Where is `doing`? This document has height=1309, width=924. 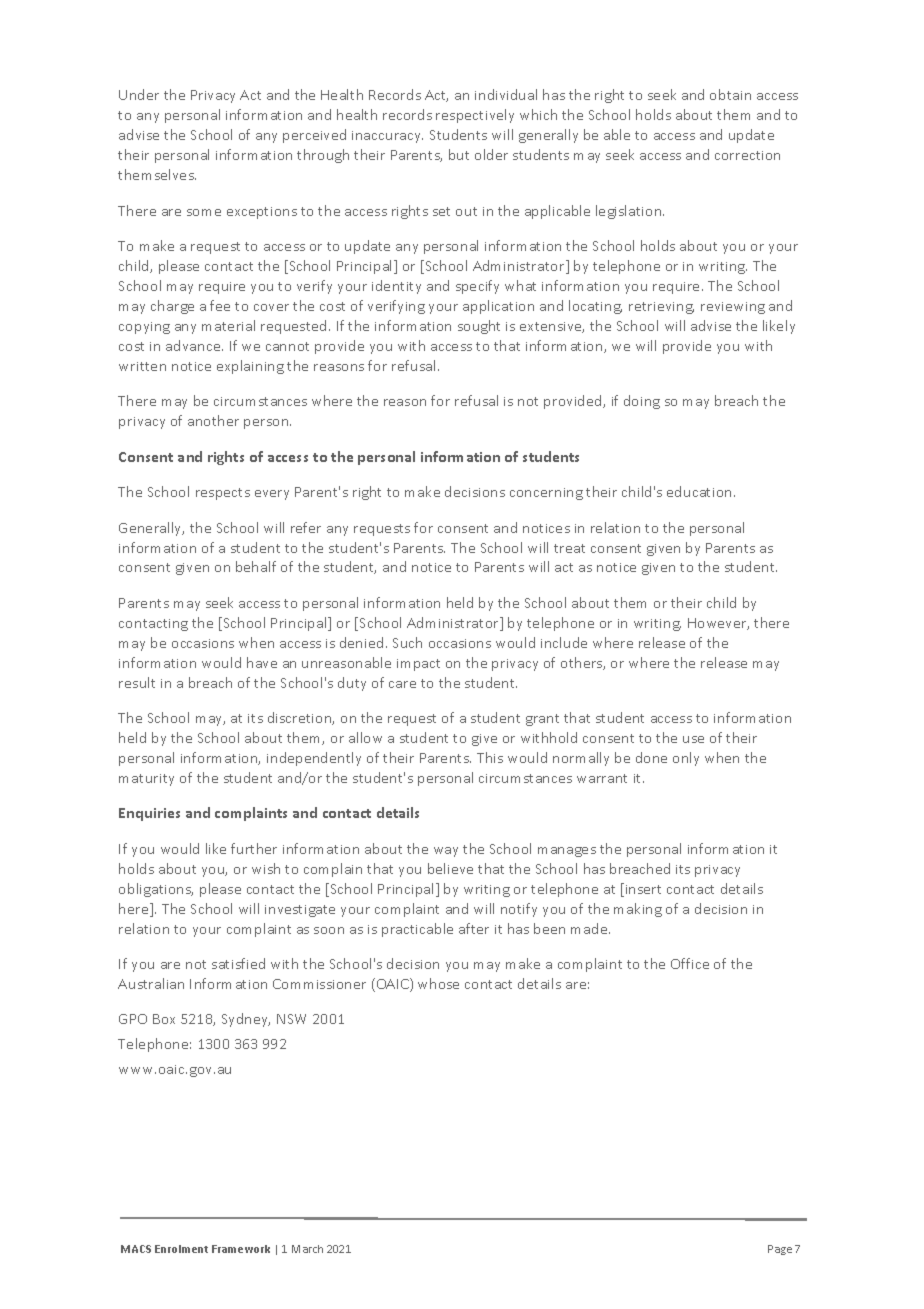 doing is located at coordinates (642, 402).
